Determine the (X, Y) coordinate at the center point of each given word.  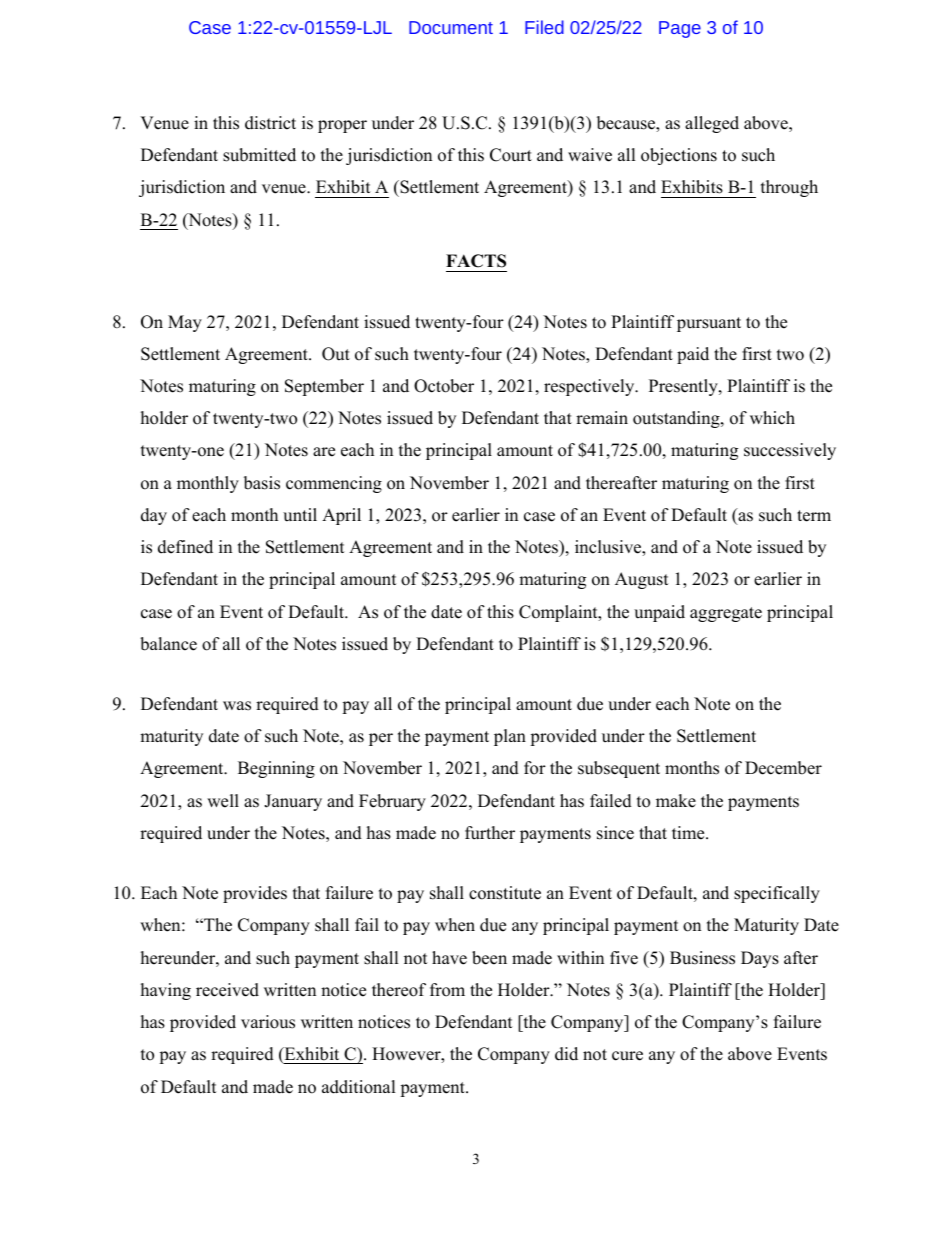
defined (185, 547)
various (268, 1022)
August (642, 580)
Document (451, 27)
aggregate (726, 614)
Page (680, 29)
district (270, 123)
